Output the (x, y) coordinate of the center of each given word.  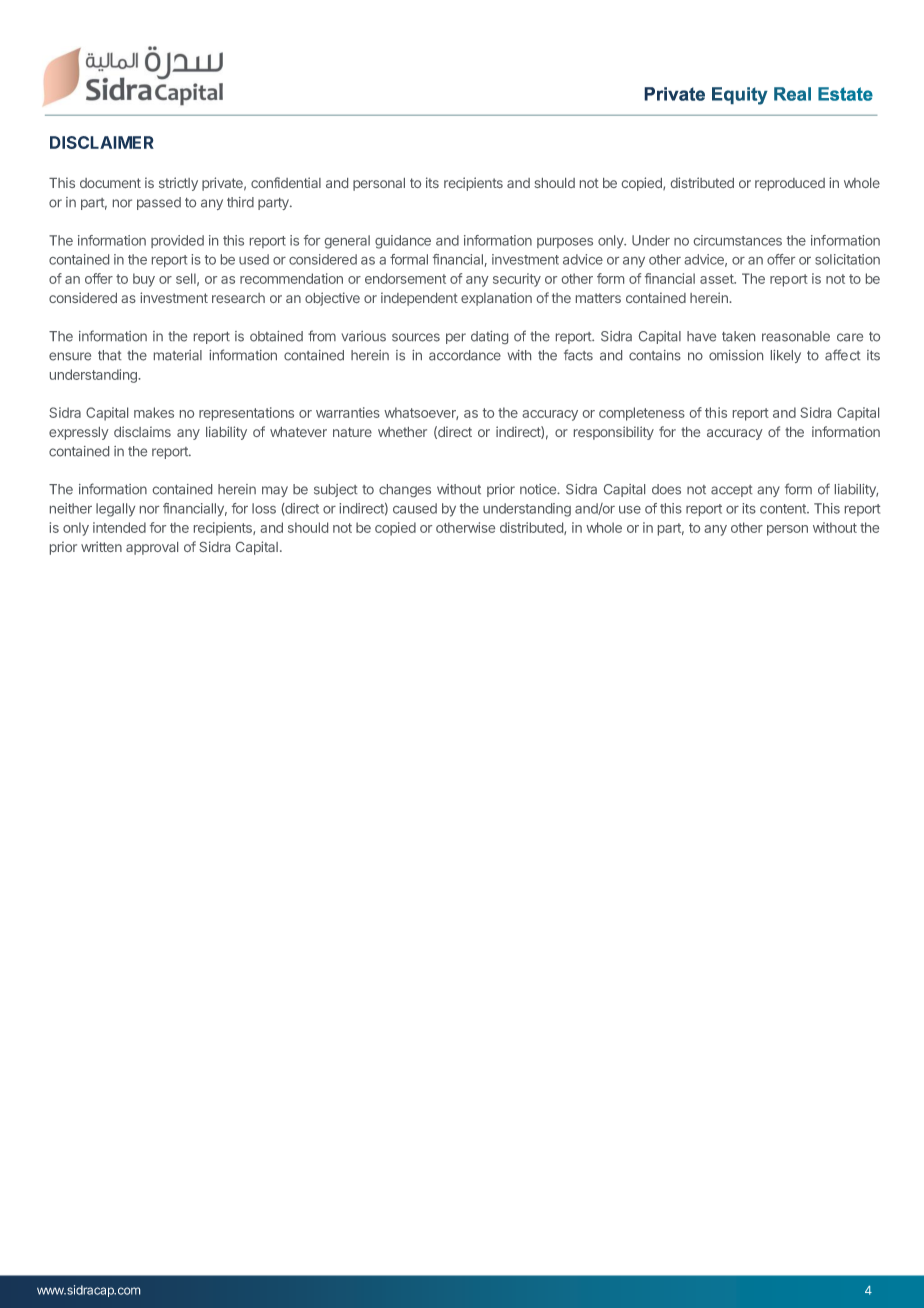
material (178, 355)
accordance (465, 355)
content (784, 509)
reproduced (790, 184)
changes (405, 490)
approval (152, 548)
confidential (286, 182)
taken (738, 336)
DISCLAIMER (102, 142)
